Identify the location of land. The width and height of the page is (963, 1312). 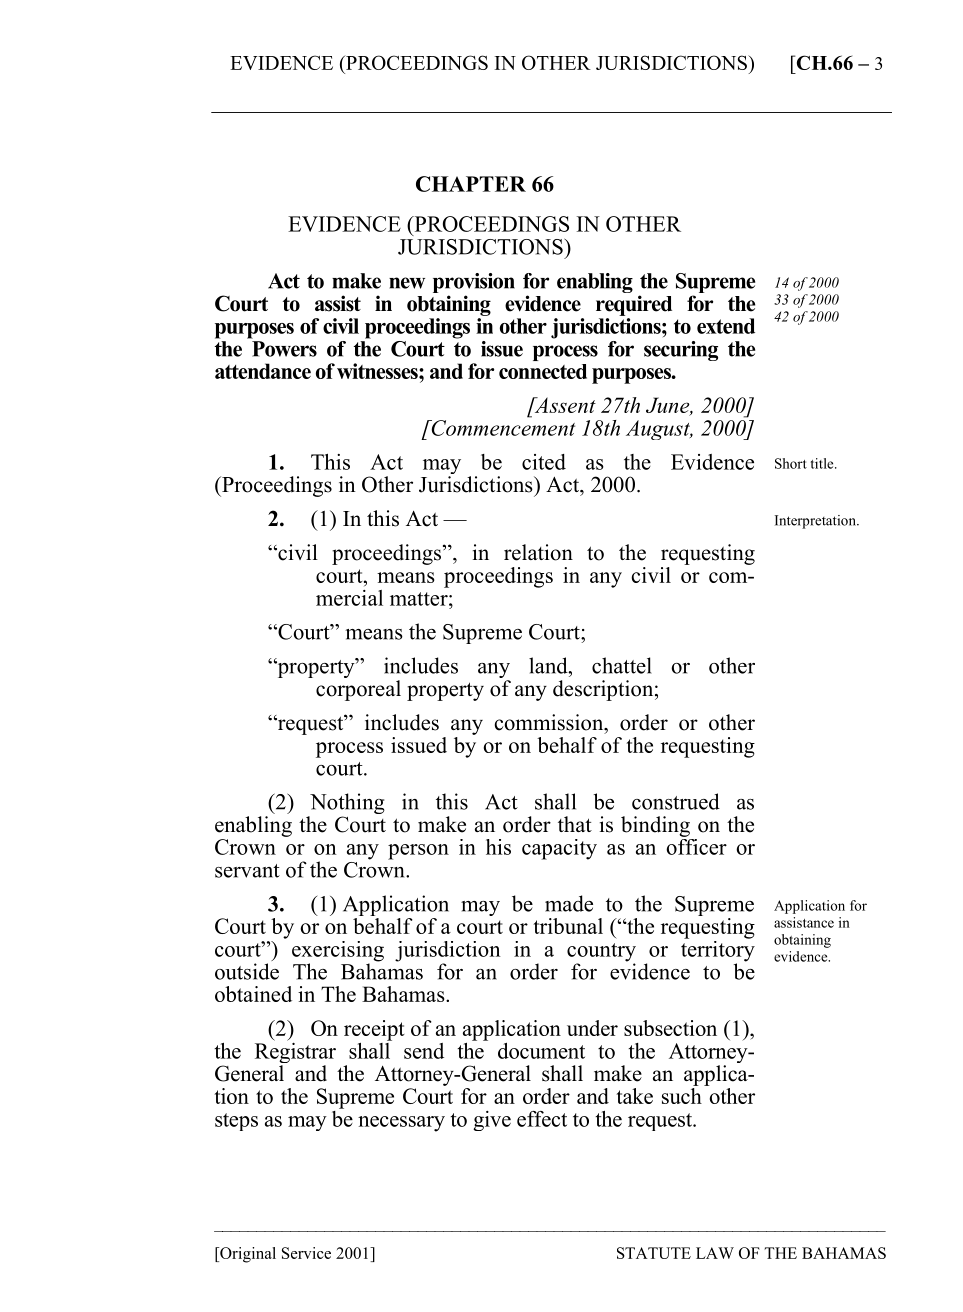
(549, 665).
